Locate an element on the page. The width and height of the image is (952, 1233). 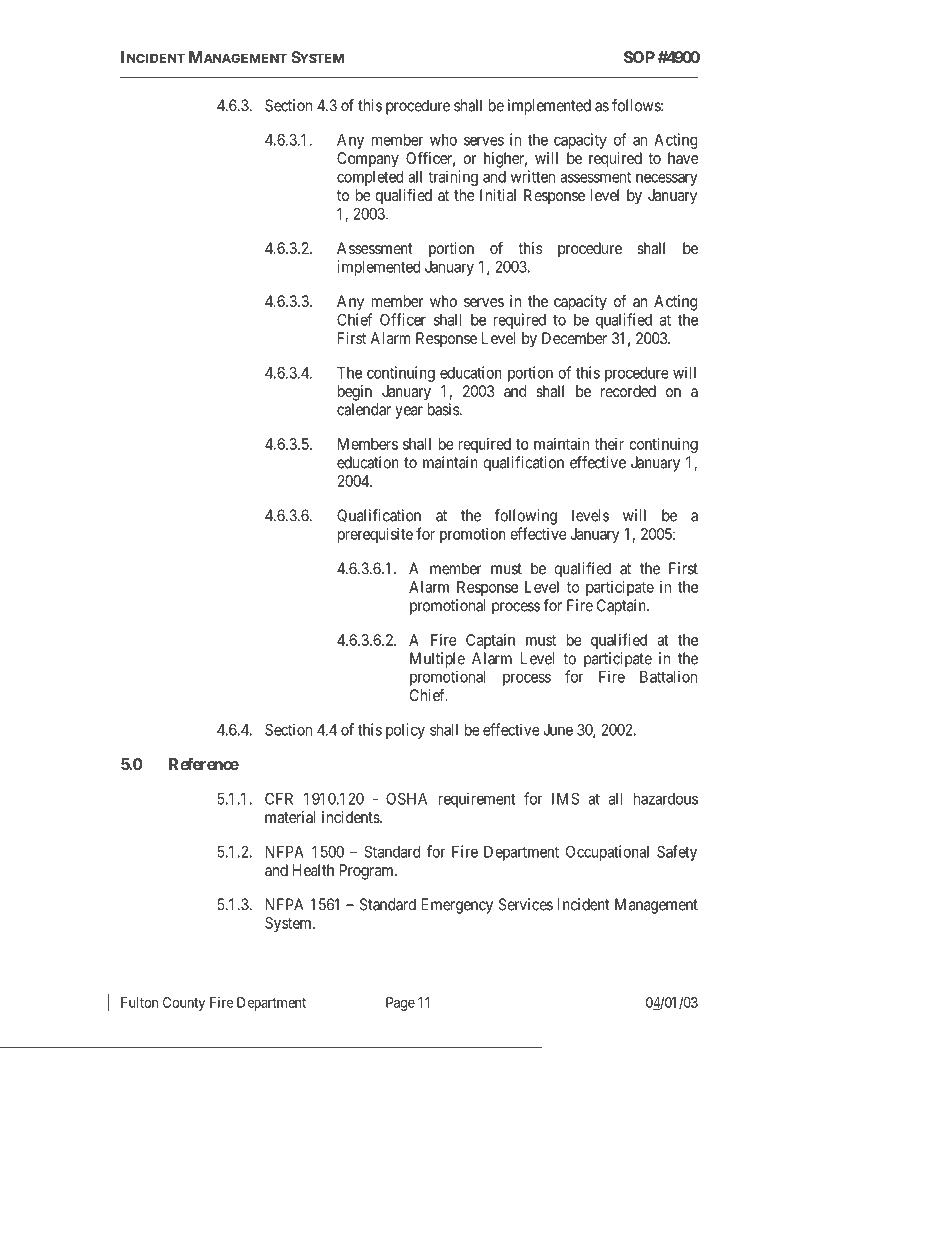
begin is located at coordinates (355, 393).
